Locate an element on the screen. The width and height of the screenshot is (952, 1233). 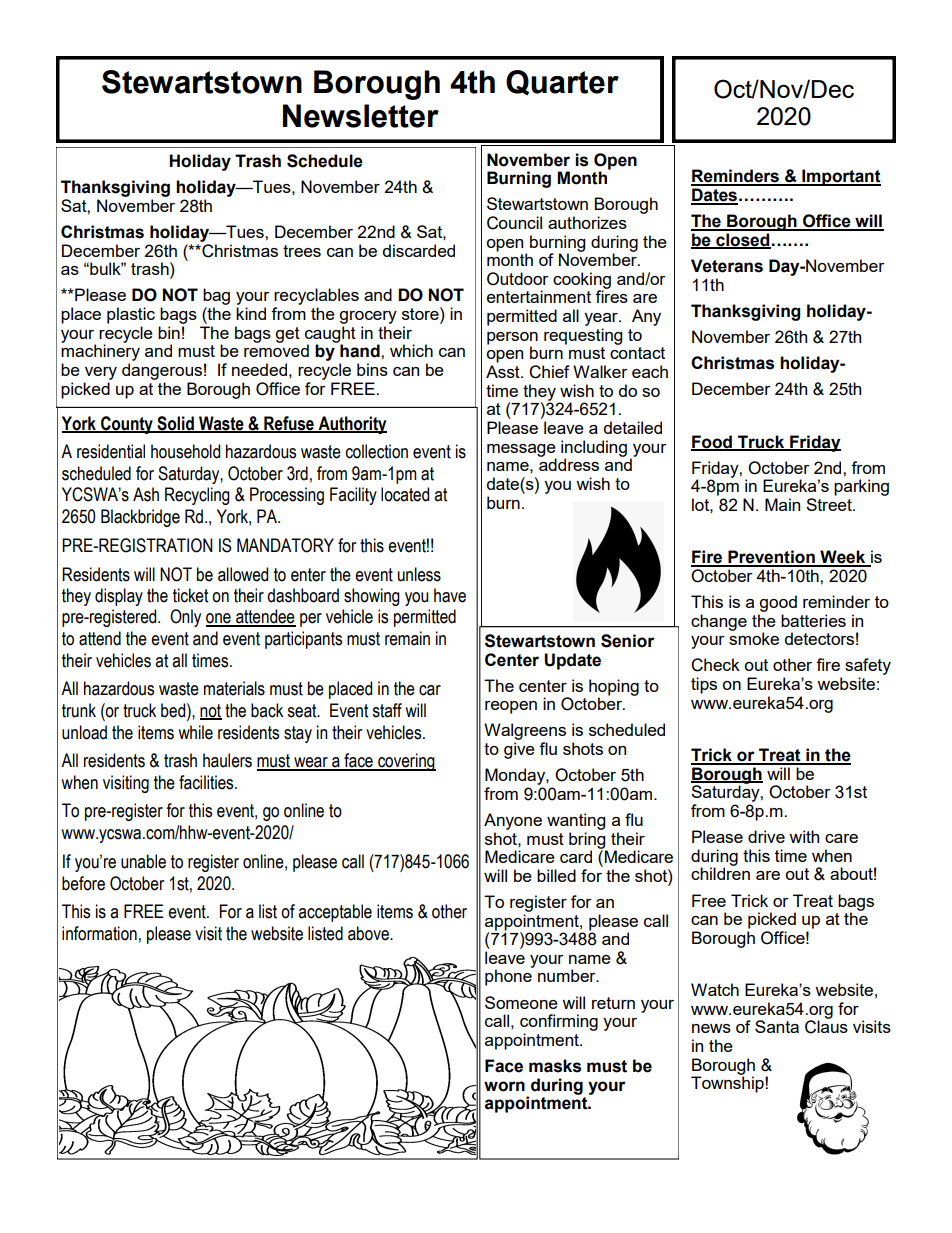
information is located at coordinates (99, 933).
